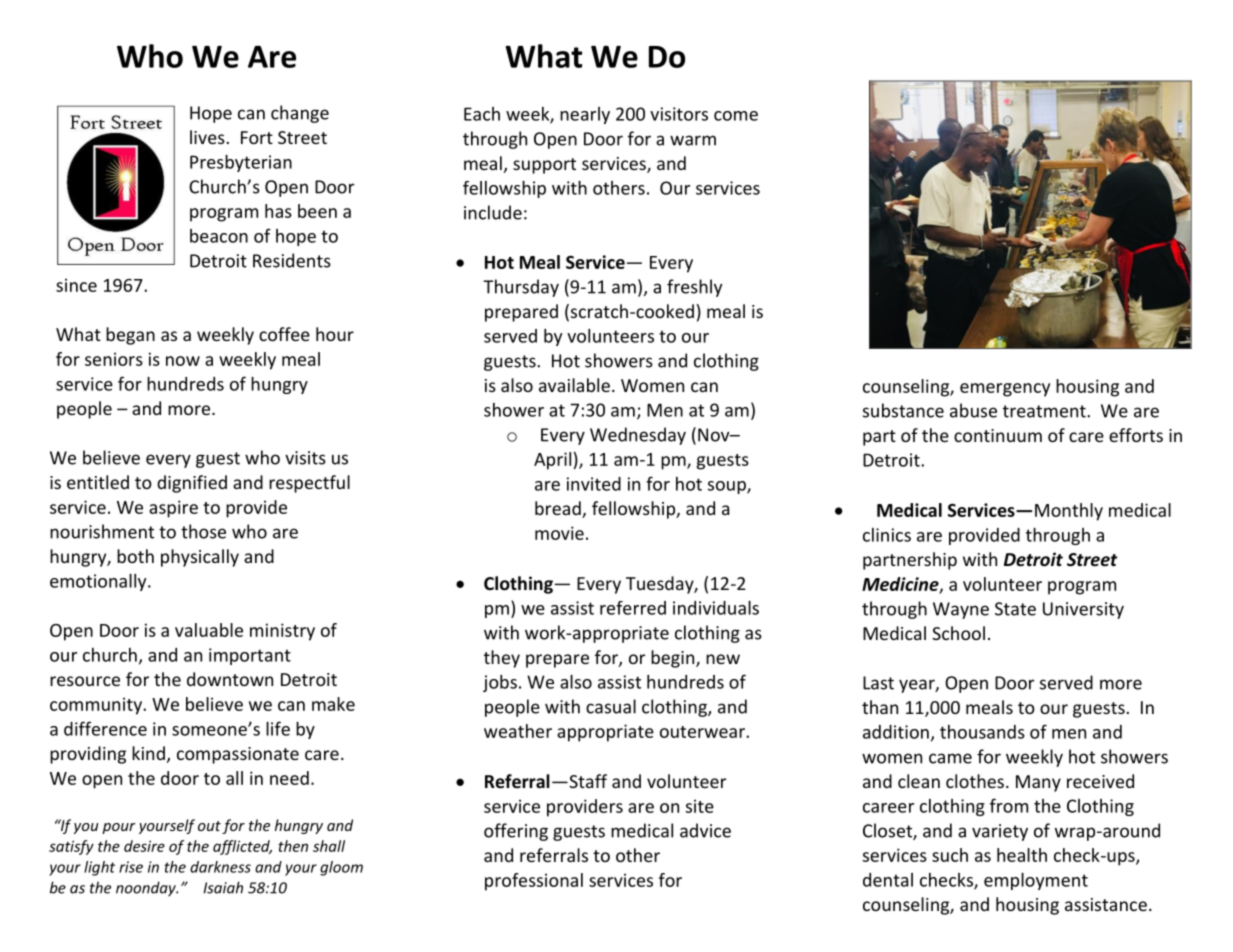 The image size is (1233, 952). I want to click on darkness, so click(220, 867).
